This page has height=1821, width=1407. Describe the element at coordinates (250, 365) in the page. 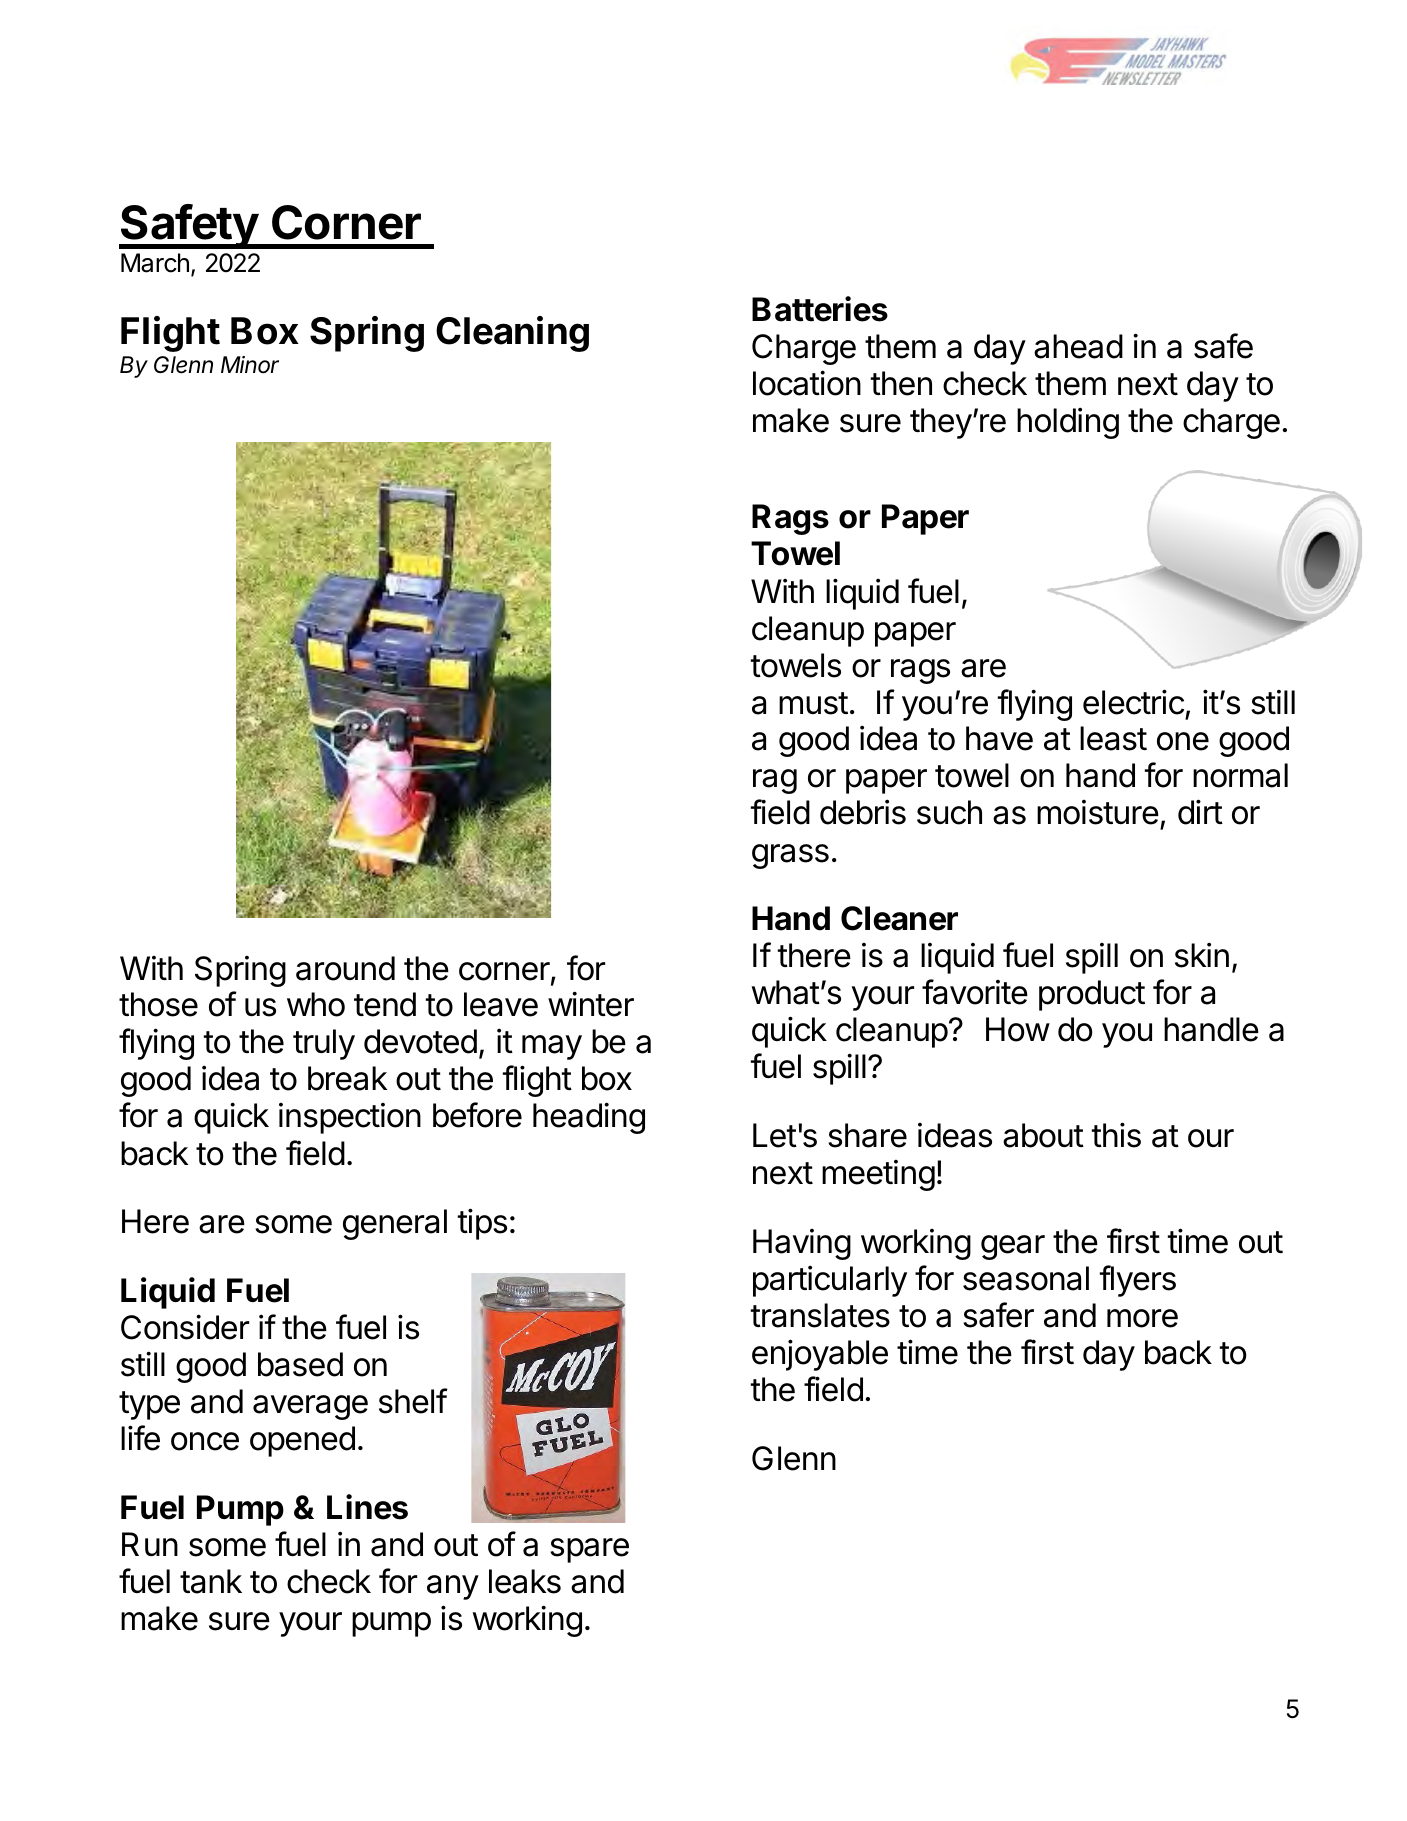

I see `Minor` at that location.
